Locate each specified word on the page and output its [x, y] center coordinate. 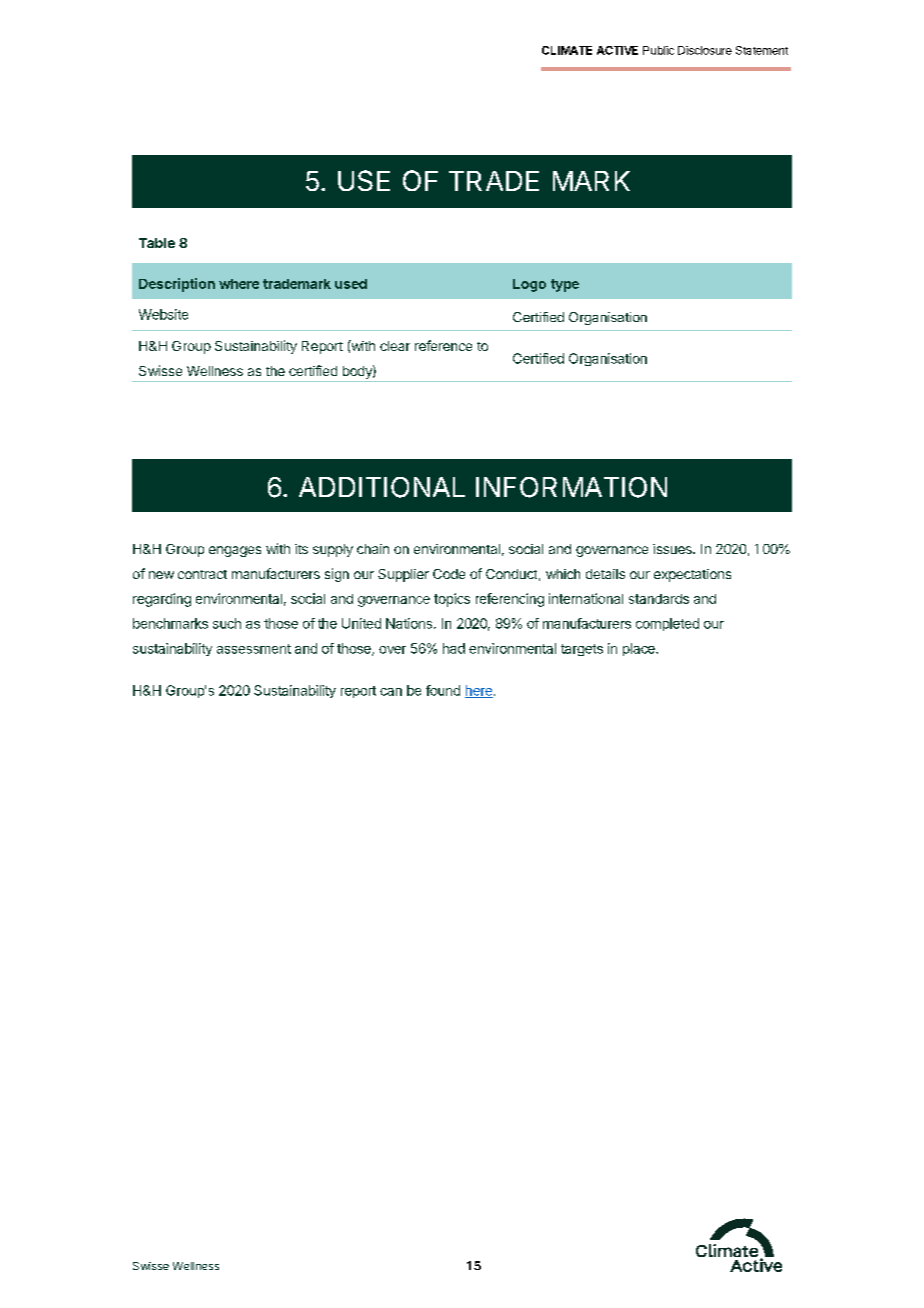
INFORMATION [571, 487]
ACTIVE [617, 50]
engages [235, 551]
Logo [529, 285]
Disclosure [705, 50]
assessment [254, 649]
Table [157, 243]
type [565, 285]
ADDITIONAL [382, 487]
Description [177, 285]
